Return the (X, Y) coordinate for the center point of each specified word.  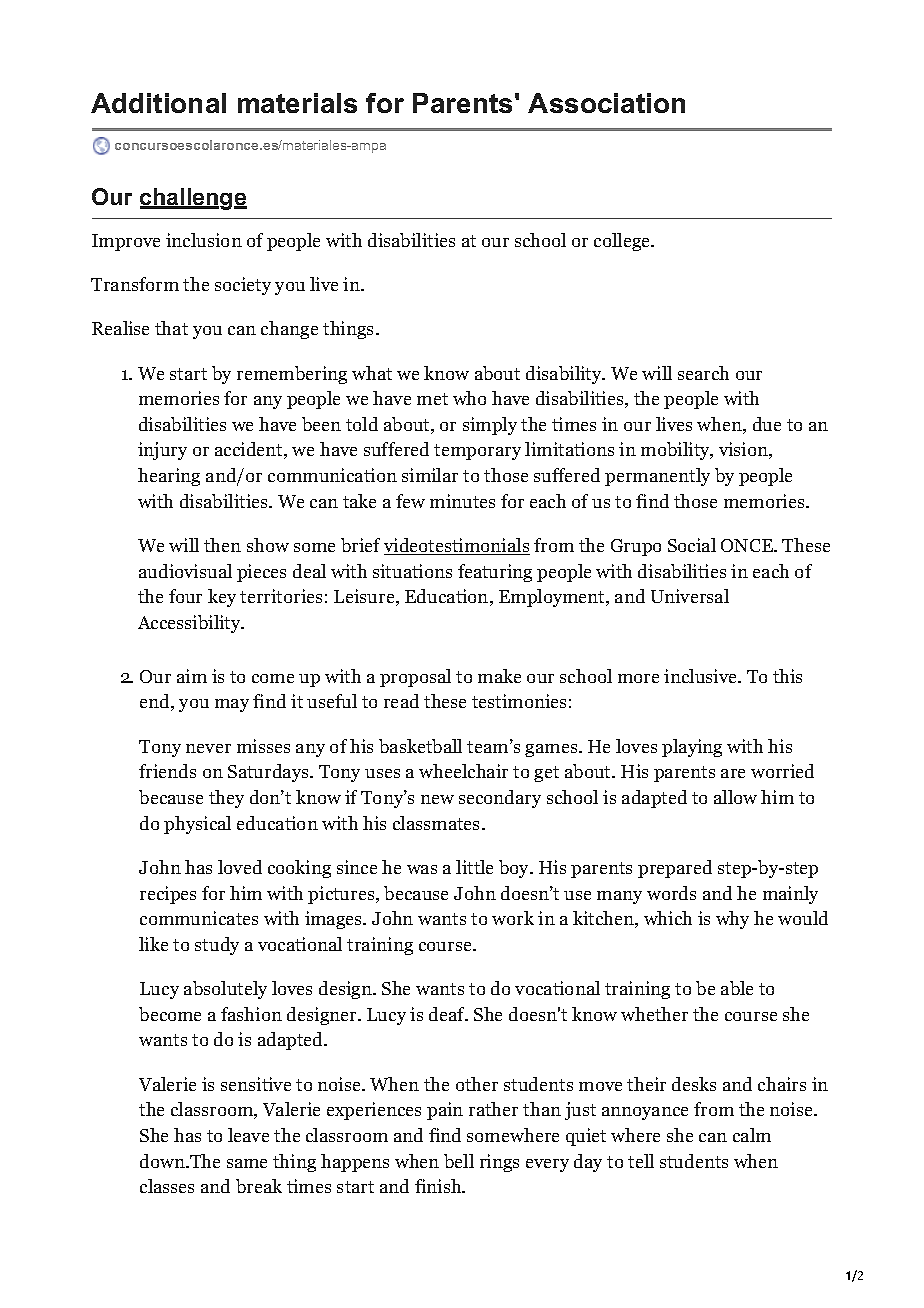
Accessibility (190, 624)
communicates (199, 918)
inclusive (701, 676)
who (469, 398)
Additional (158, 103)
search (703, 373)
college (623, 242)
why (732, 920)
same (247, 1163)
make (499, 676)
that (171, 328)
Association (606, 103)
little (474, 867)
